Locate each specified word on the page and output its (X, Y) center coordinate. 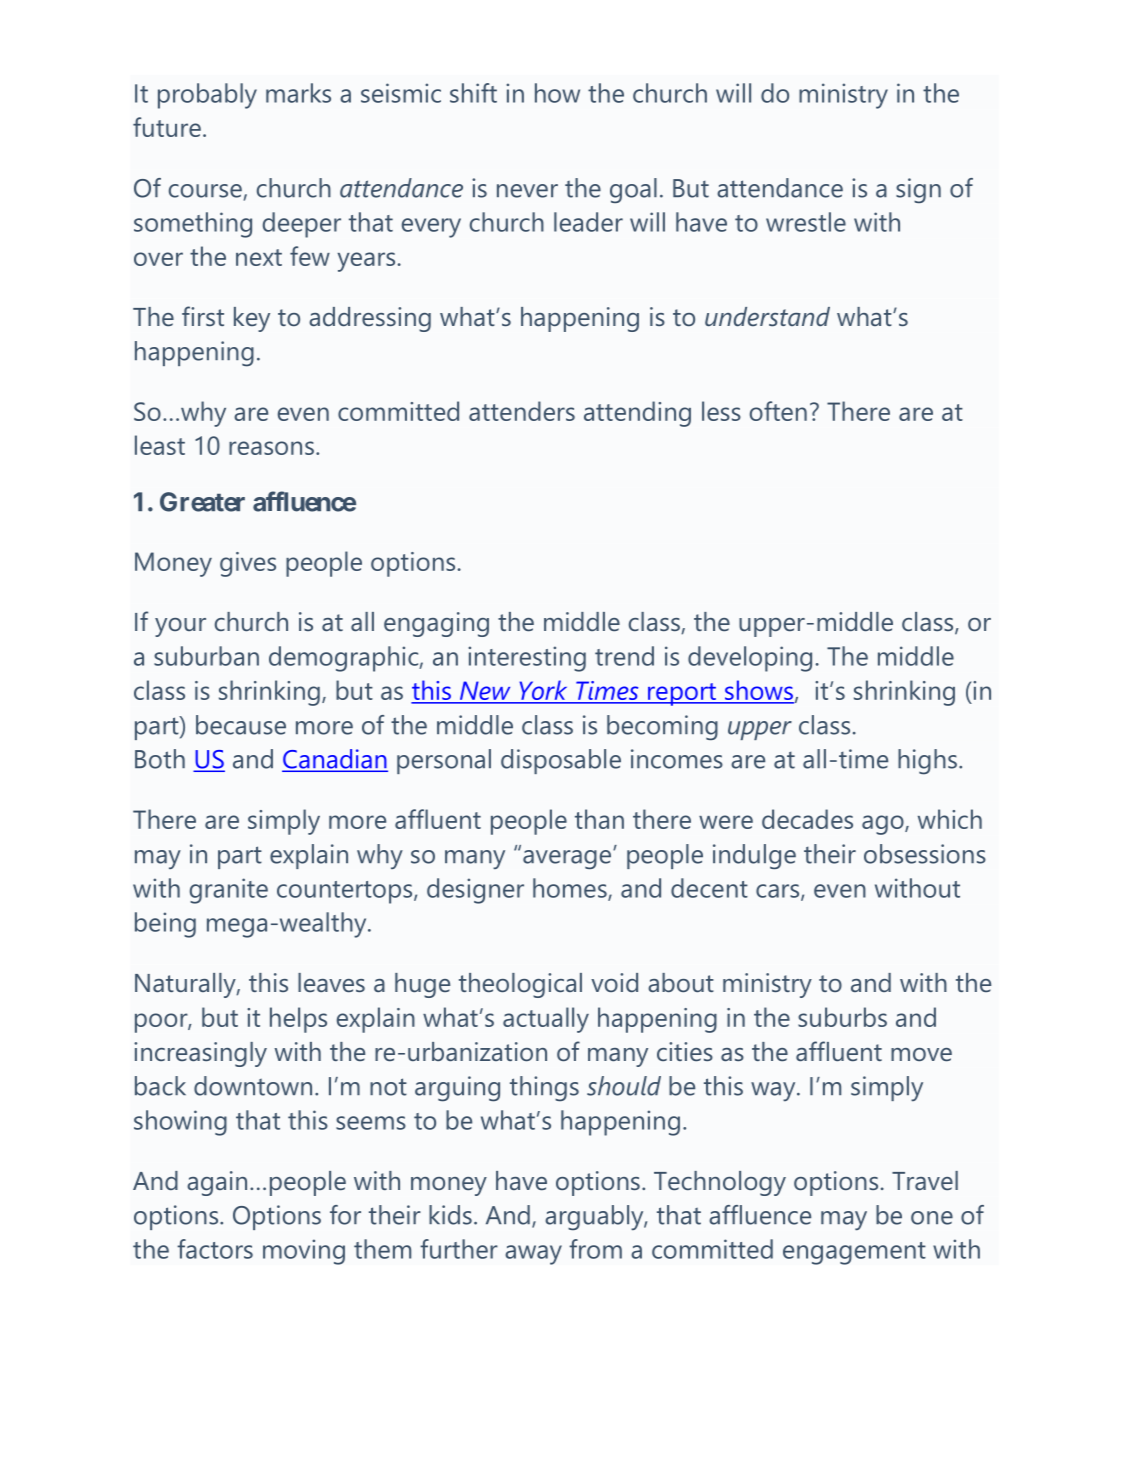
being (165, 925)
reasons (271, 448)
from (595, 1249)
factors (215, 1249)
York (543, 691)
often (778, 411)
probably (207, 96)
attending (637, 414)
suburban (206, 656)
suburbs (842, 1017)
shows (758, 691)
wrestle (806, 222)
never (527, 191)
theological (520, 985)
